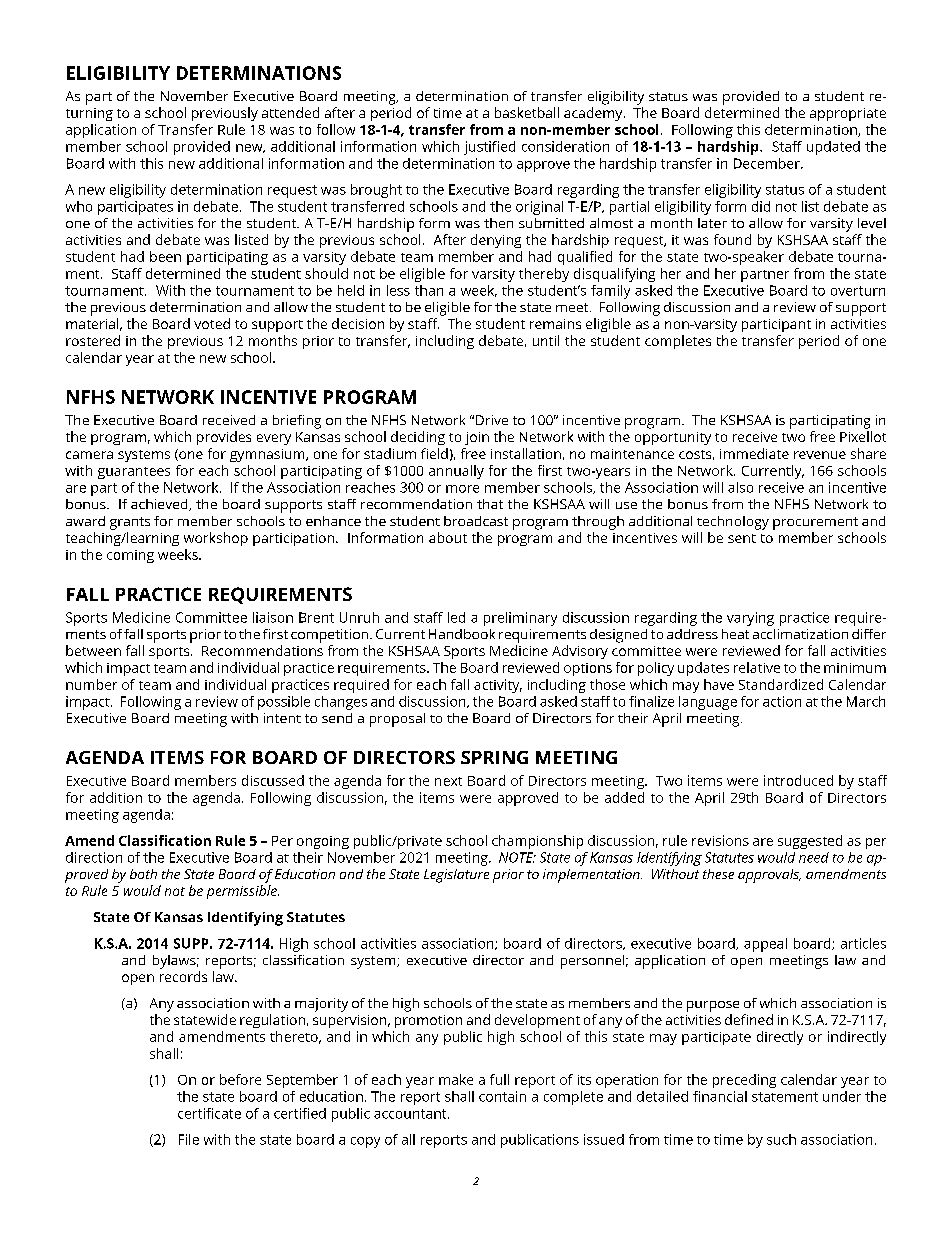 The width and height of the screenshot is (952, 1233). I want to click on introduced, so click(798, 780).
